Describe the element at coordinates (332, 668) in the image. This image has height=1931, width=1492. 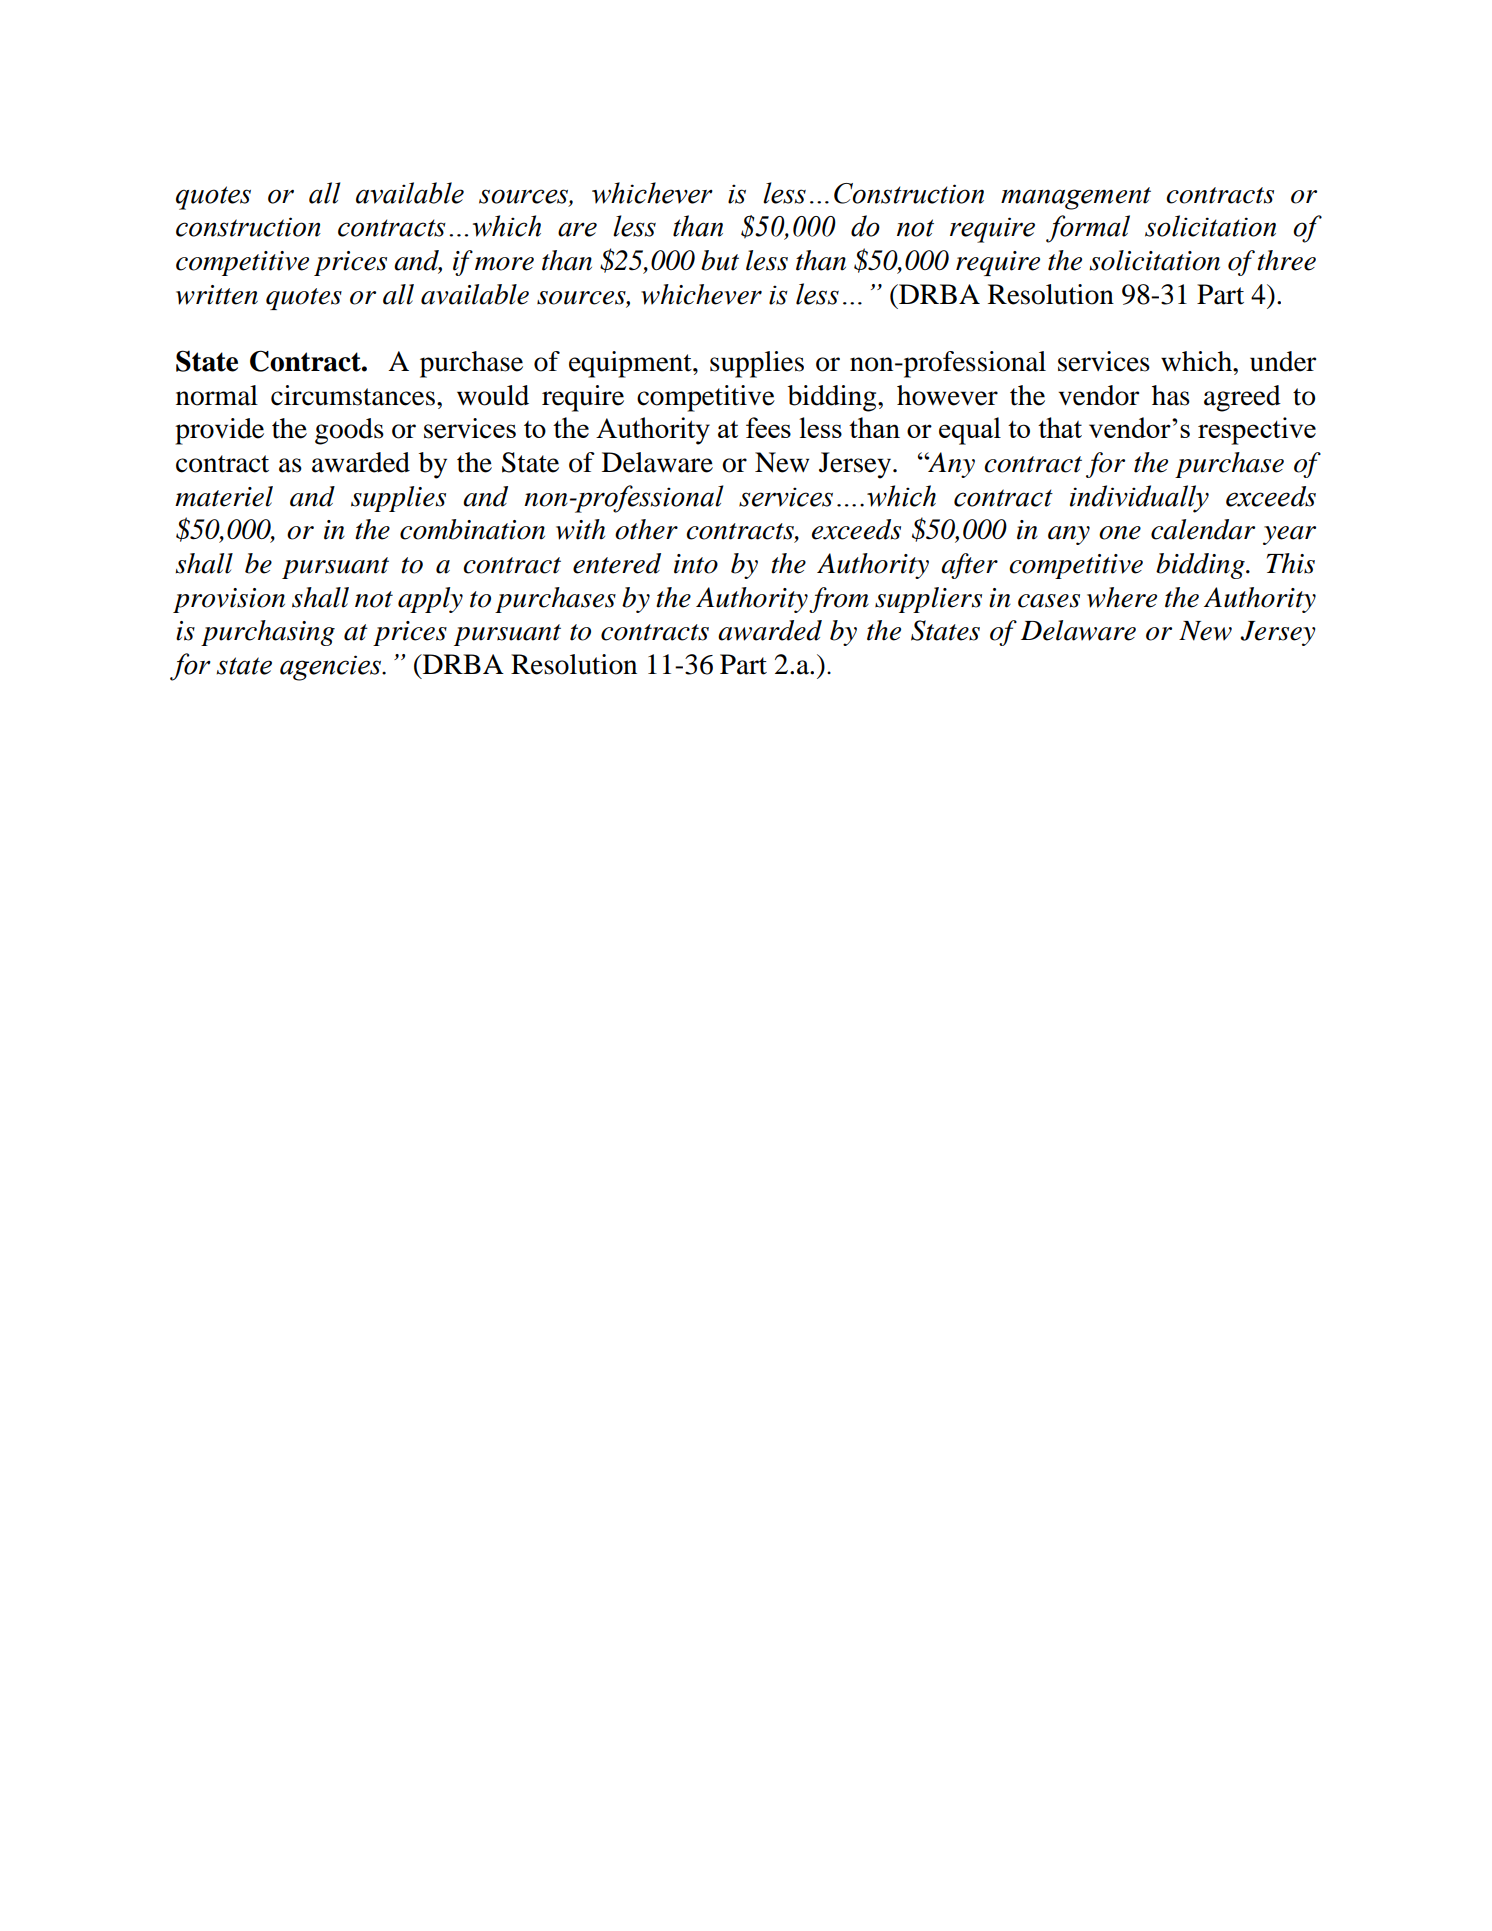
I see `agencies` at that location.
